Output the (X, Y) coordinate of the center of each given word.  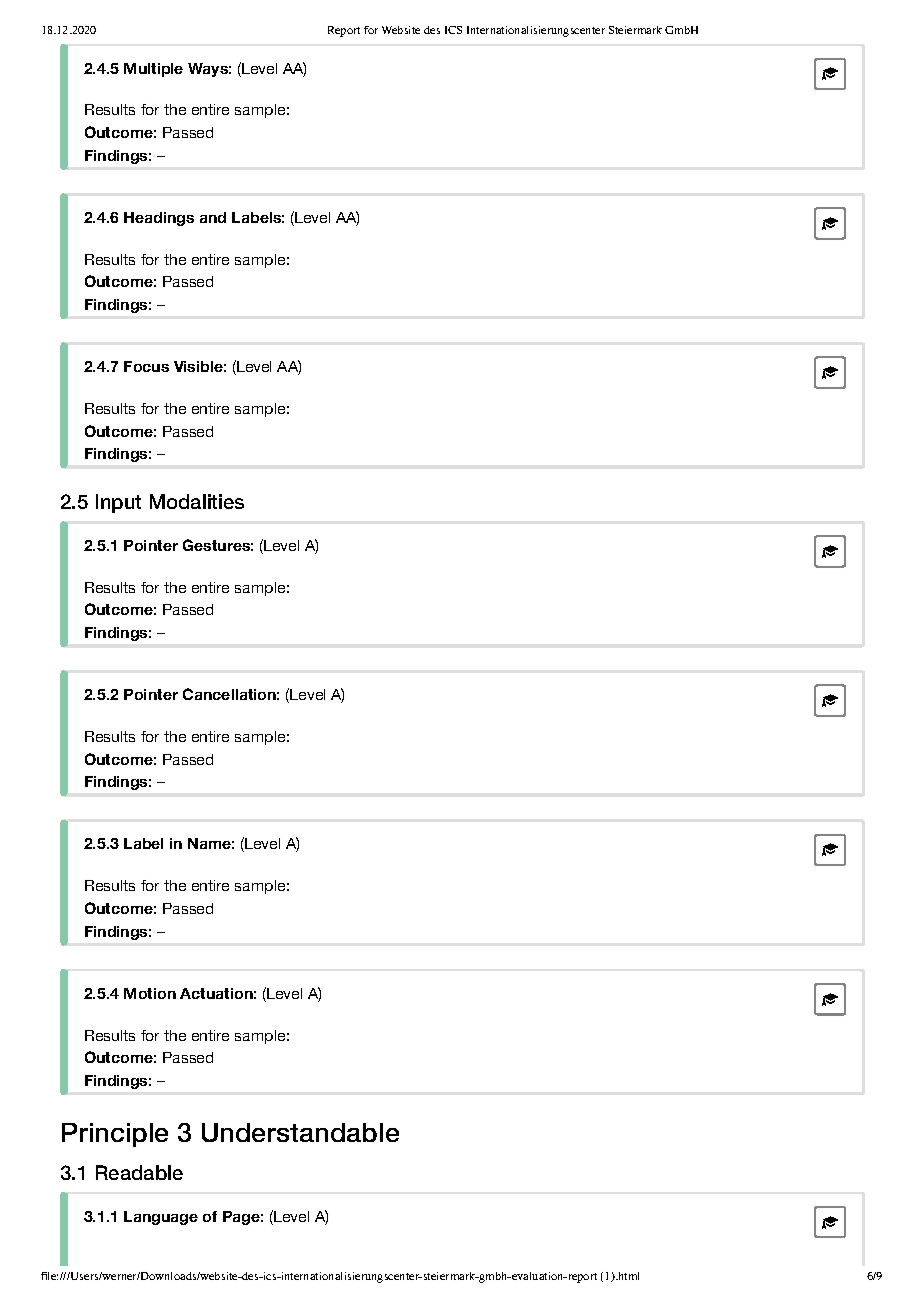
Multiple (153, 70)
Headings (159, 219)
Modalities (197, 501)
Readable (139, 1172)
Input (118, 503)
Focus (146, 366)
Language (161, 1218)
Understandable (300, 1132)
